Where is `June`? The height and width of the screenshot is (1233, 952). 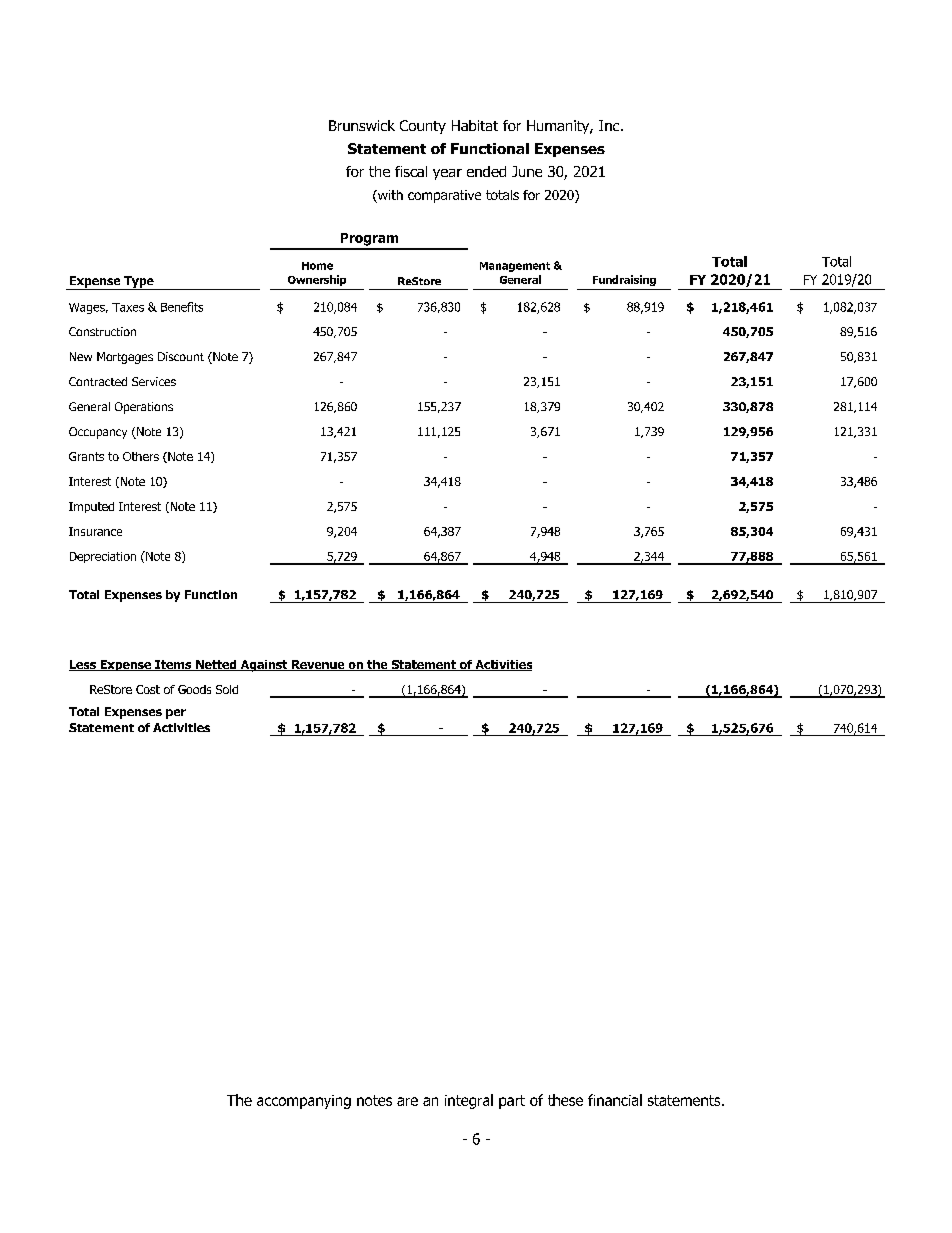 June is located at coordinates (527, 171).
